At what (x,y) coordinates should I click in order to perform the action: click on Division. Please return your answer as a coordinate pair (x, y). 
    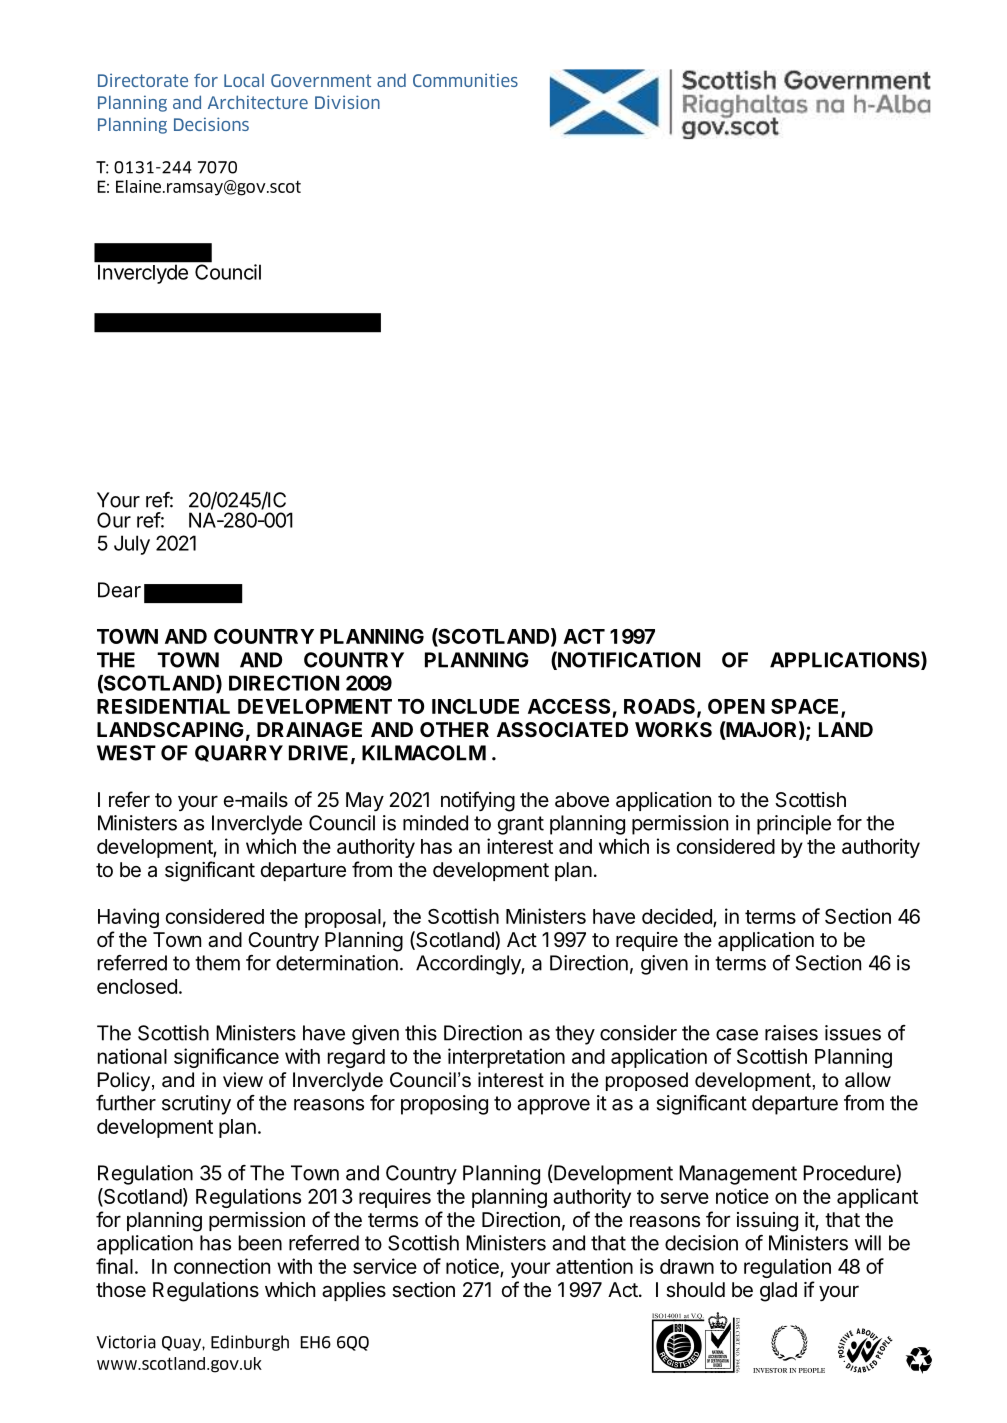
    Looking at the image, I should click on (347, 102).
